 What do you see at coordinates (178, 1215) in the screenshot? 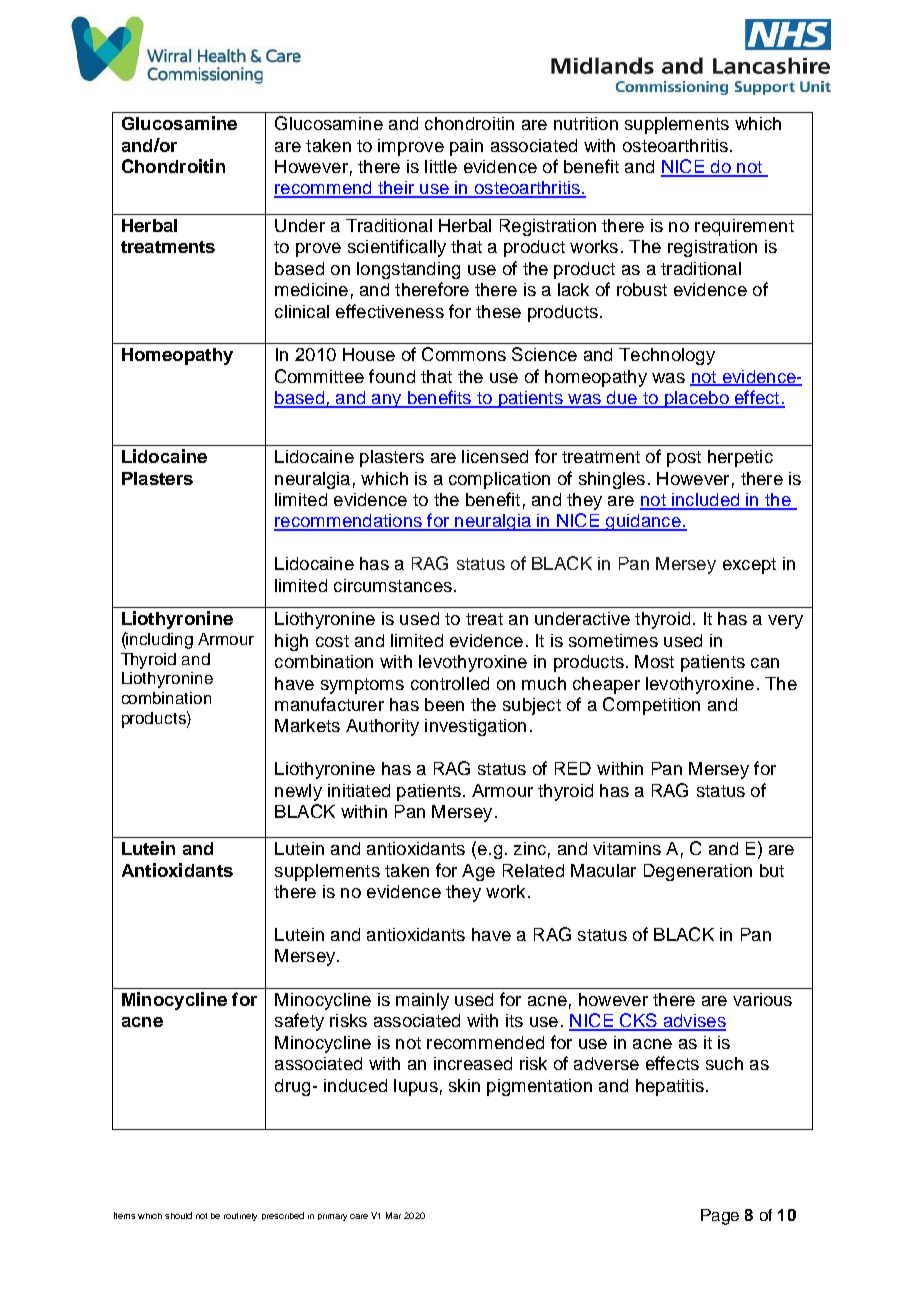
I see `should` at bounding box center [178, 1215].
